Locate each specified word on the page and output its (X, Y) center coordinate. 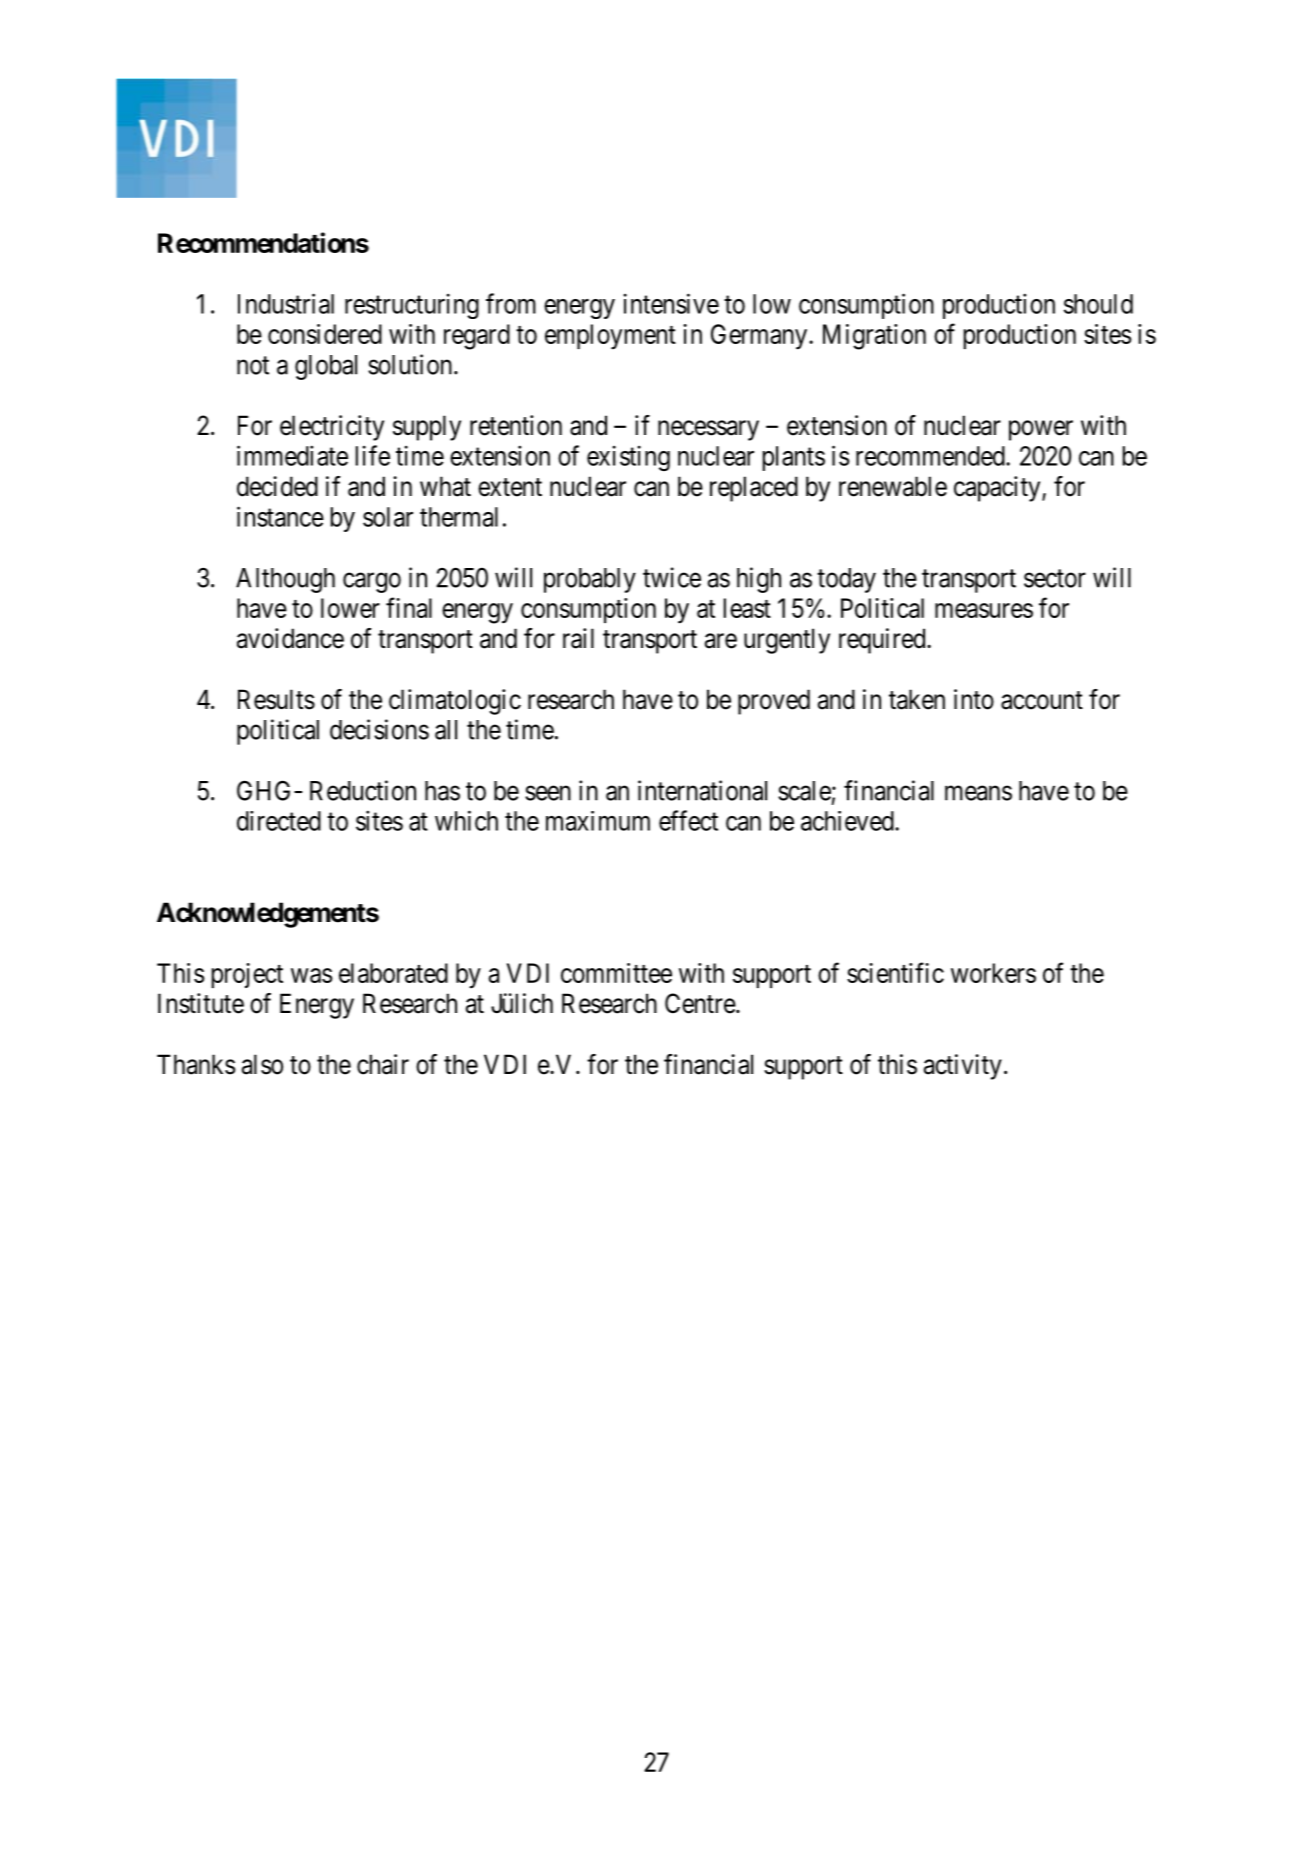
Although (285, 580)
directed (279, 821)
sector (1055, 578)
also (262, 1064)
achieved (848, 821)
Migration (874, 337)
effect (688, 820)
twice (672, 577)
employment (610, 337)
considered (325, 334)
